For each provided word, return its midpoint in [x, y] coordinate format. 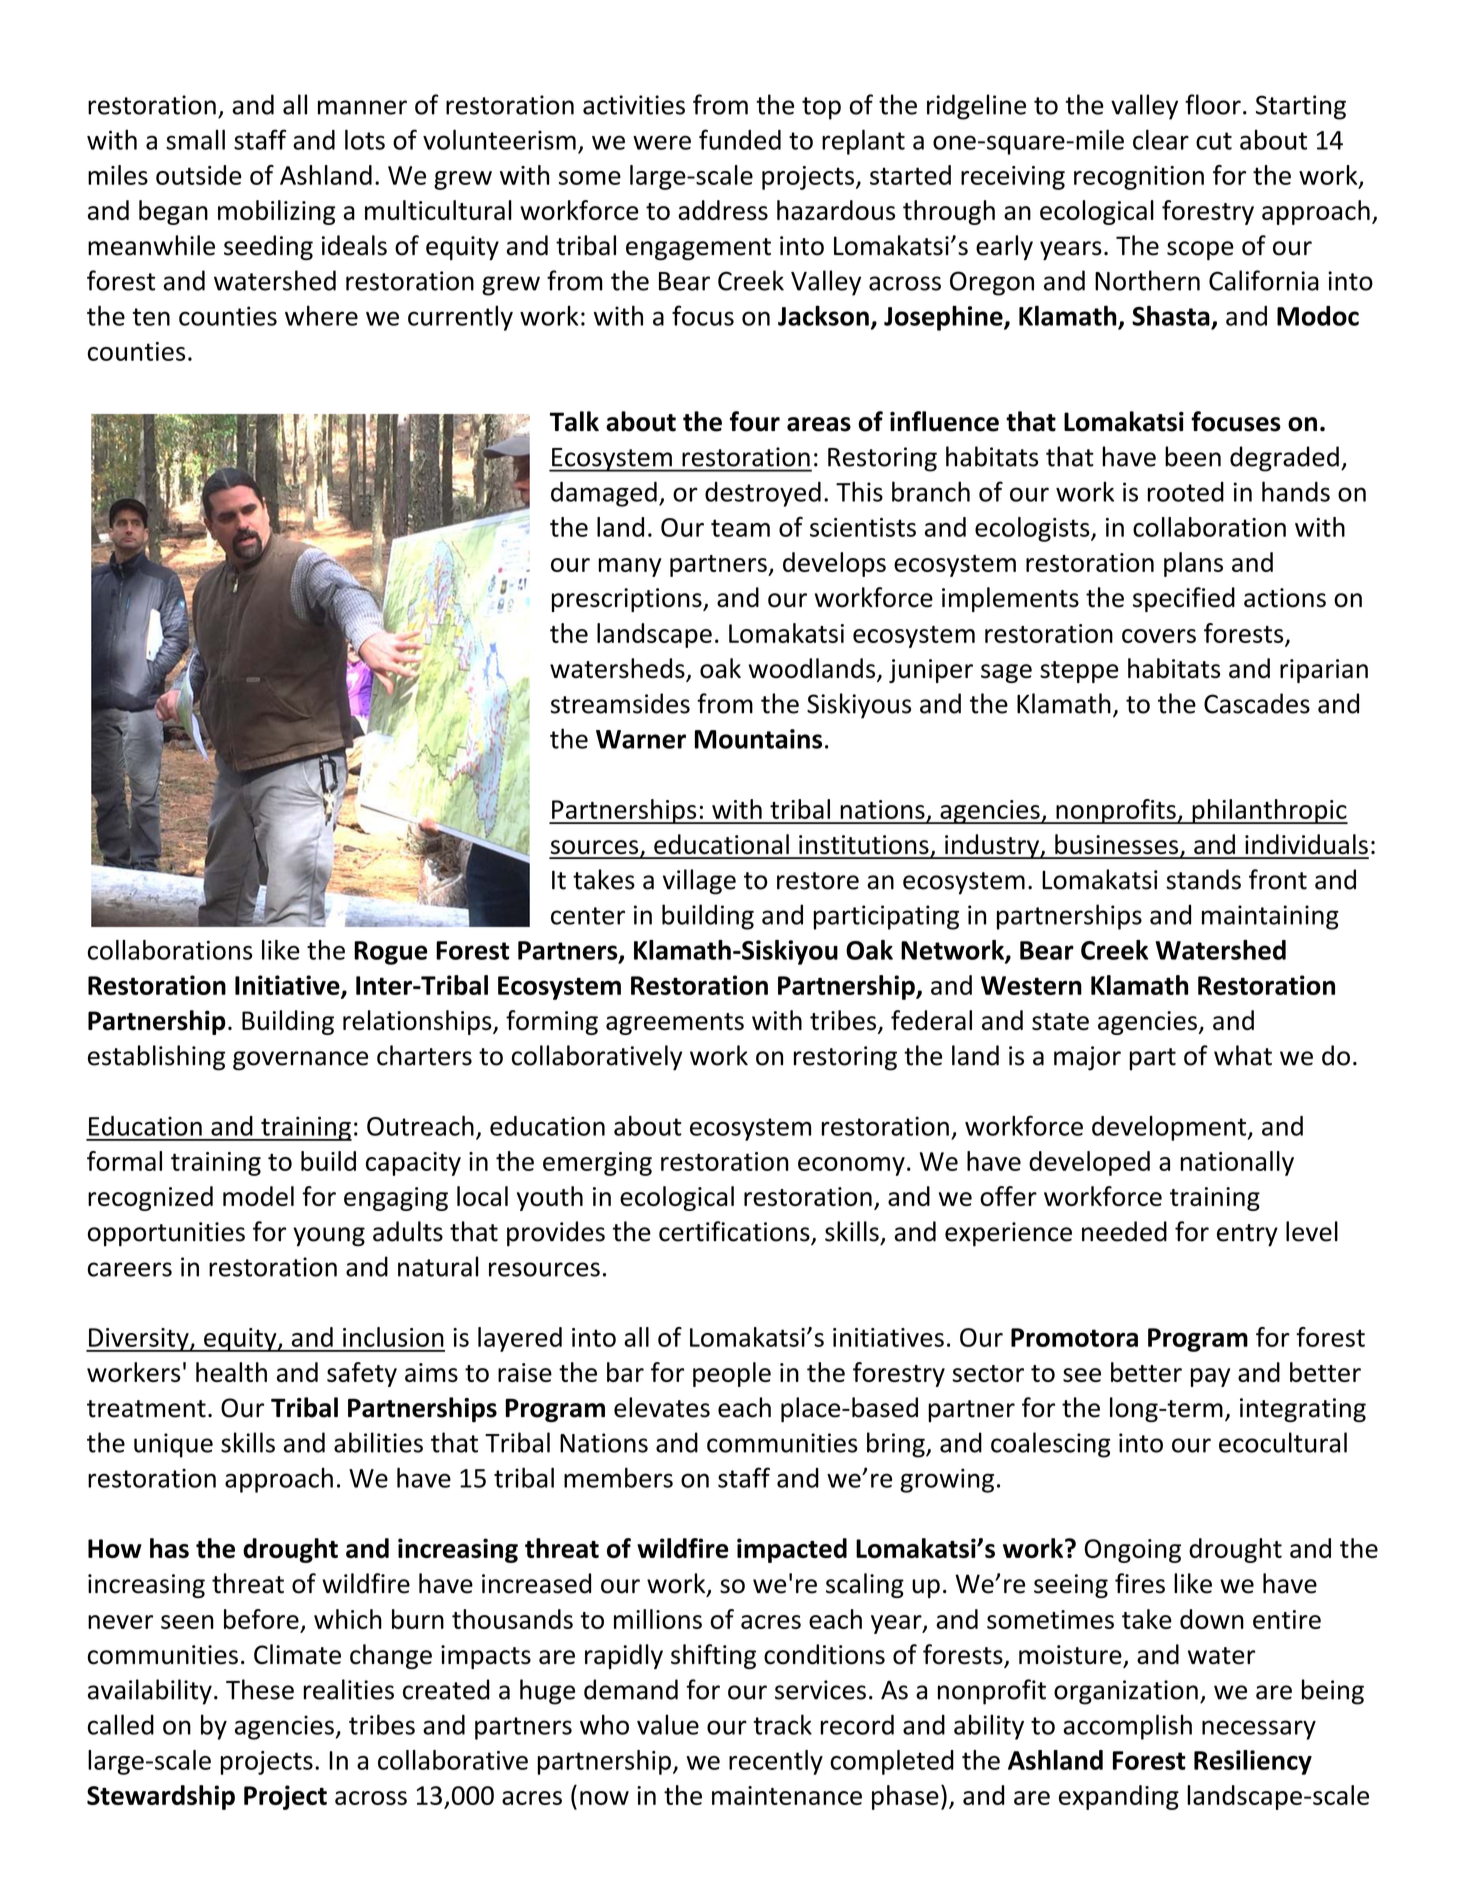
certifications [735, 1232]
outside [199, 175]
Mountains [758, 739]
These [260, 1689]
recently [776, 1762]
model [258, 1196]
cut [1214, 141]
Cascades [1257, 703]
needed [1124, 1231]
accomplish [1127, 1727]
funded [740, 139]
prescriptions [628, 600]
